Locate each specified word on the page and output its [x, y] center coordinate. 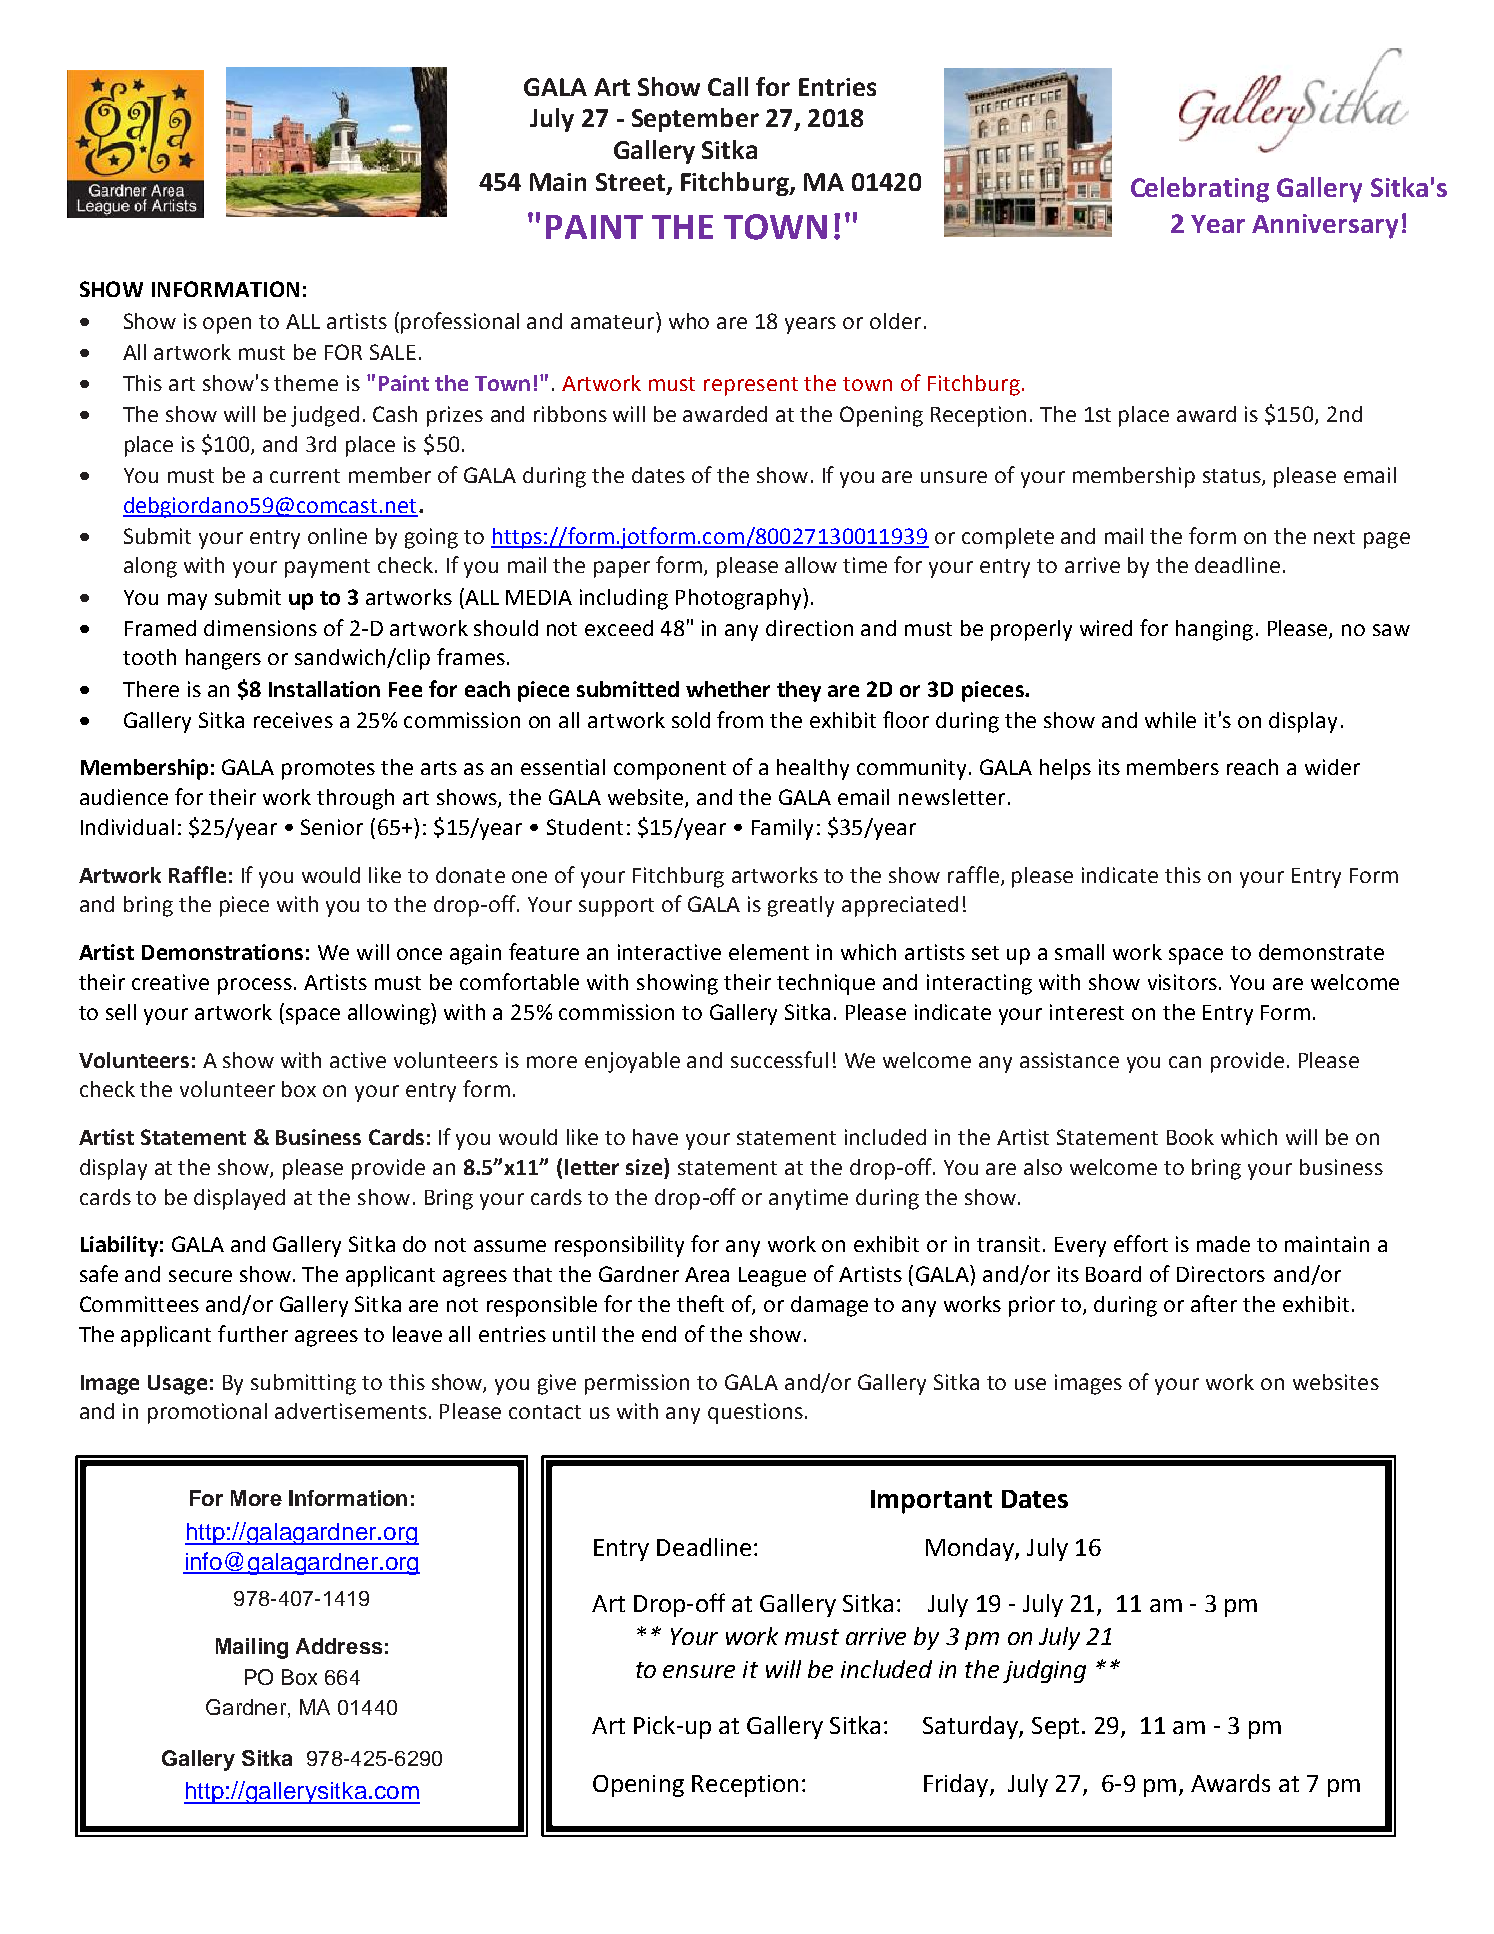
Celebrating [1200, 190]
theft [700, 1303]
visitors [1182, 982]
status [1233, 477]
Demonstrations [222, 952]
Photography [740, 599]
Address [339, 1646]
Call [728, 86]
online [337, 536]
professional [460, 323]
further [253, 1333]
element [769, 952]
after [1214, 1303]
